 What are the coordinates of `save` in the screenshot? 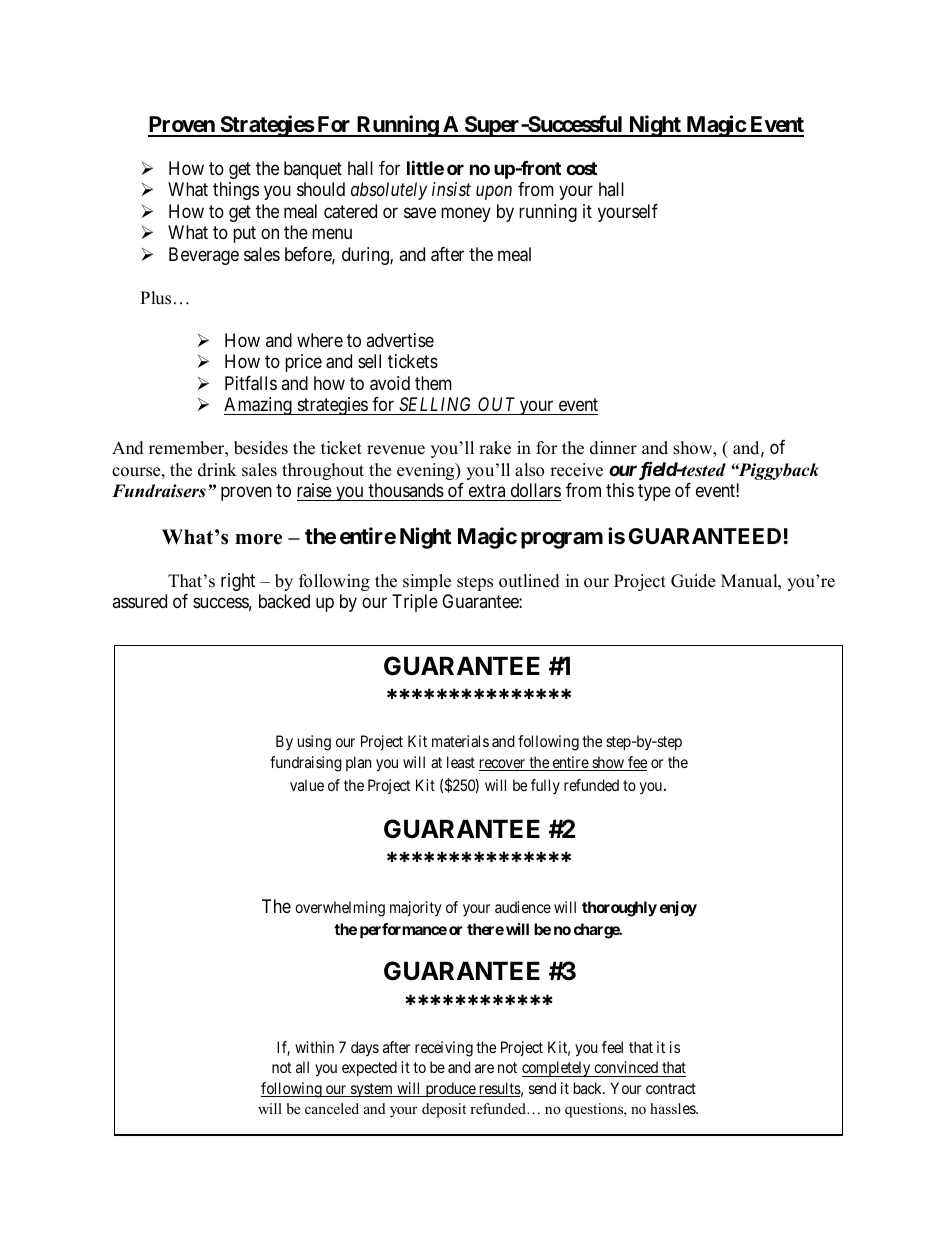 It's located at (420, 213).
